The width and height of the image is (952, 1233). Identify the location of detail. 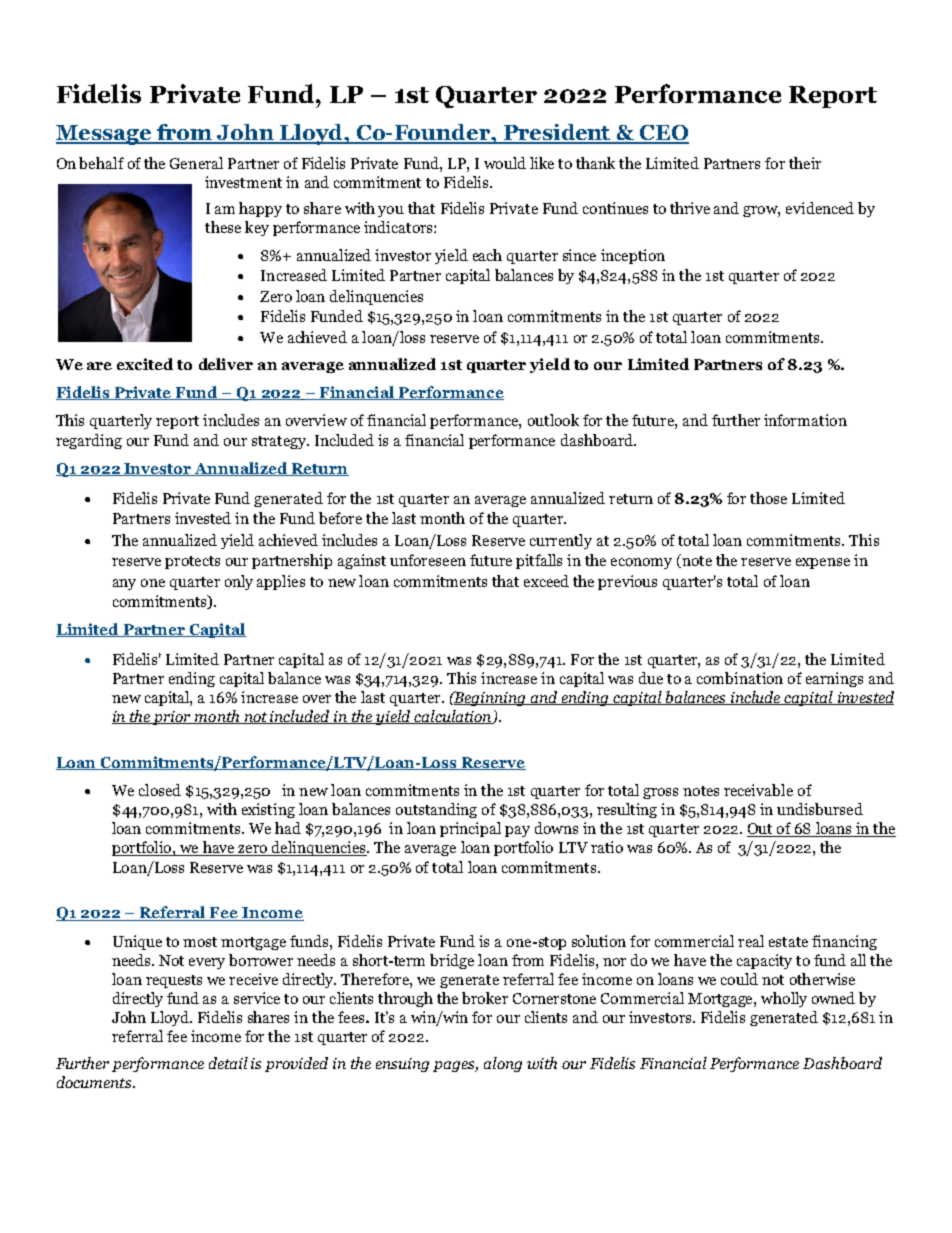
(228, 1063).
